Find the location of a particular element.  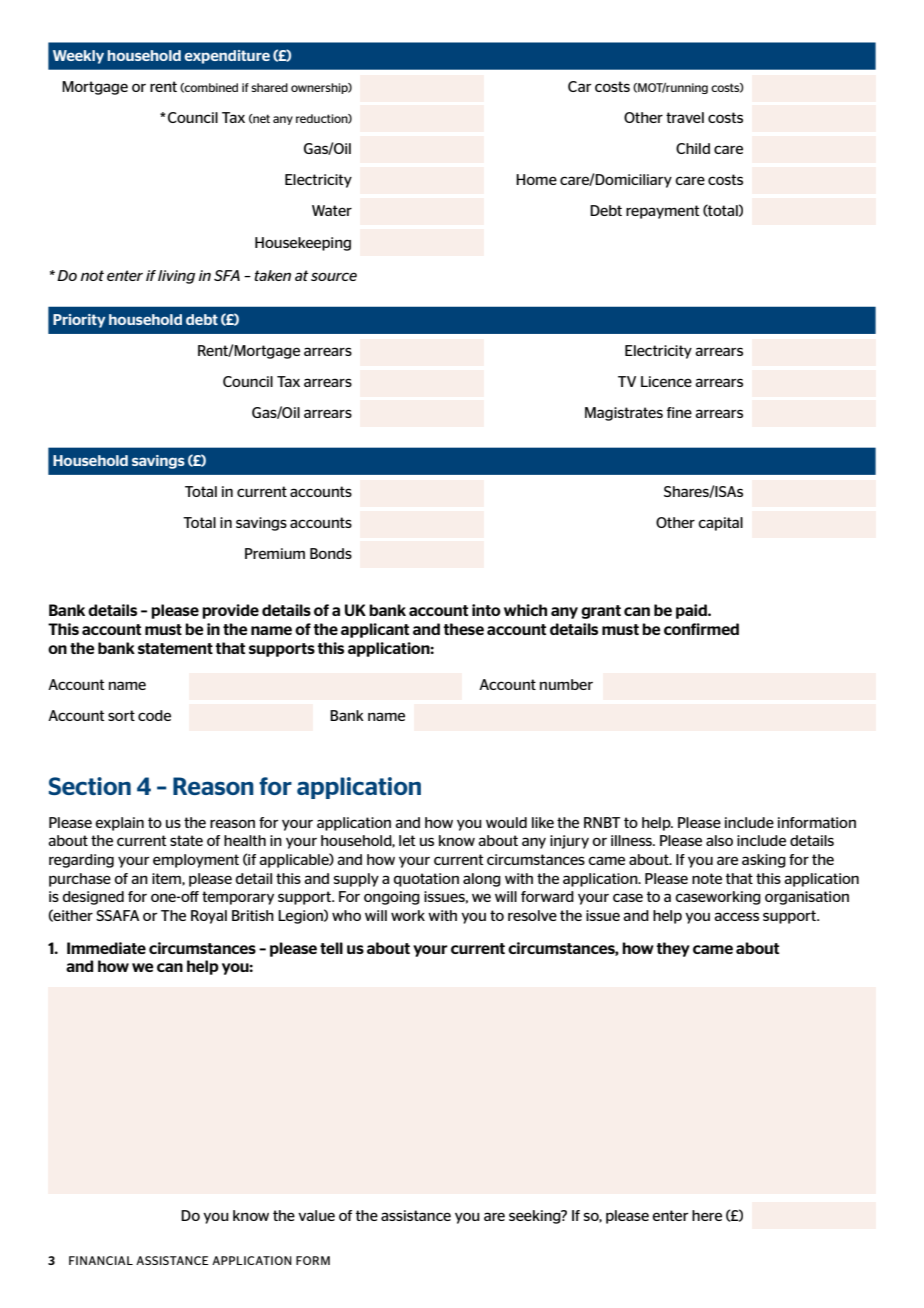

here is located at coordinates (707, 1215).
